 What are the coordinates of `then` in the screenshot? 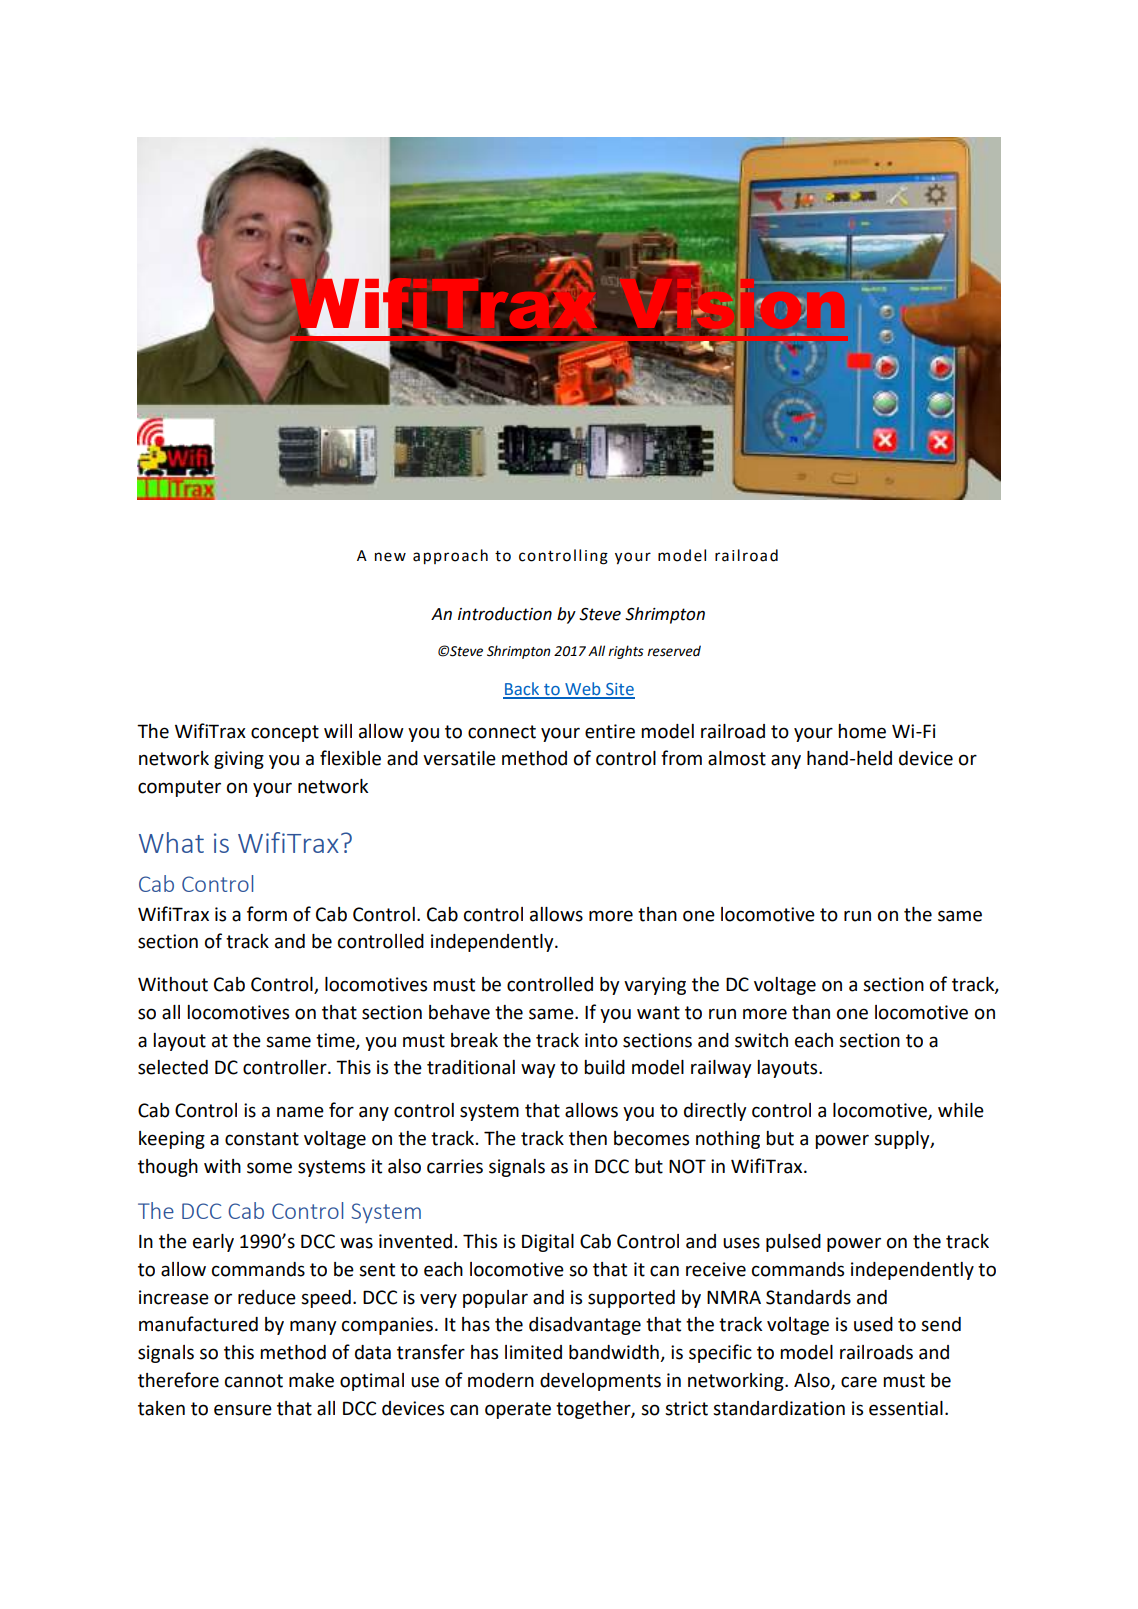 It's located at (588, 1138).
